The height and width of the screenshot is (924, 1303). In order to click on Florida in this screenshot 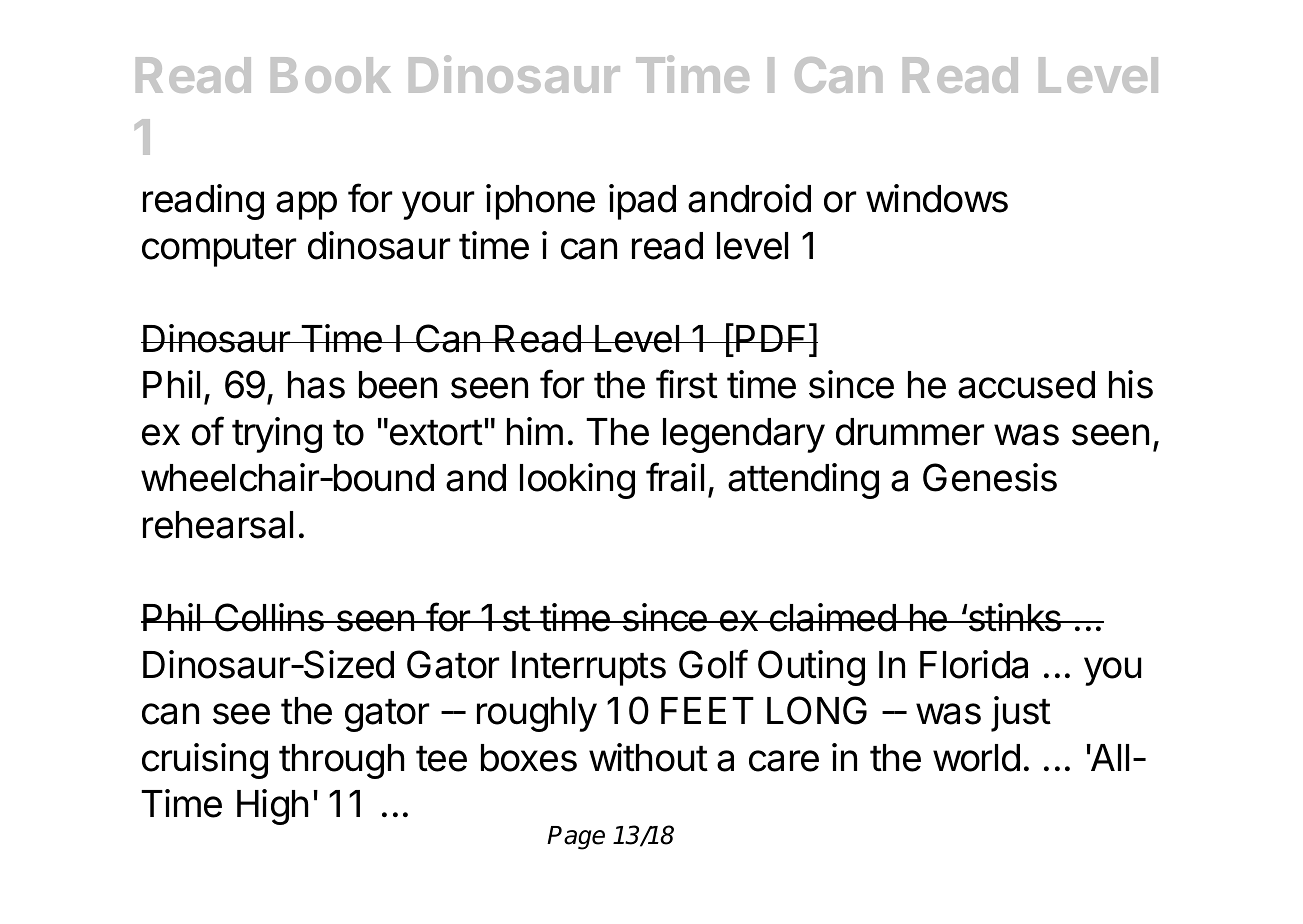, I will do `click(974, 664)`.
